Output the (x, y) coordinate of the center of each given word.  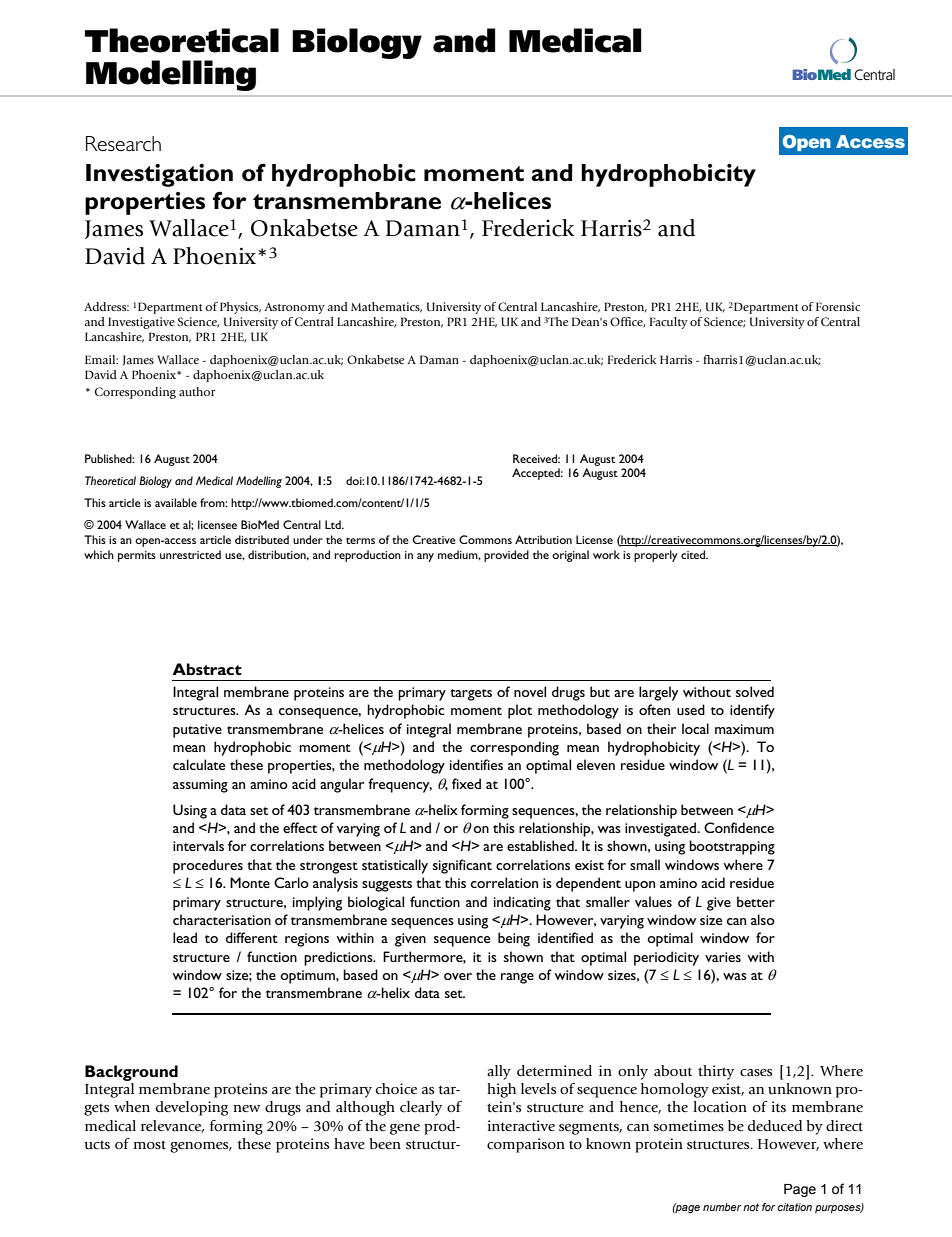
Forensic (838, 306)
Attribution (543, 539)
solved (755, 691)
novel (530, 691)
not (751, 1207)
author (197, 391)
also (763, 919)
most (150, 1145)
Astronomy (294, 308)
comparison (526, 1145)
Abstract (207, 669)
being (514, 939)
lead (185, 937)
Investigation (159, 175)
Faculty (669, 323)
